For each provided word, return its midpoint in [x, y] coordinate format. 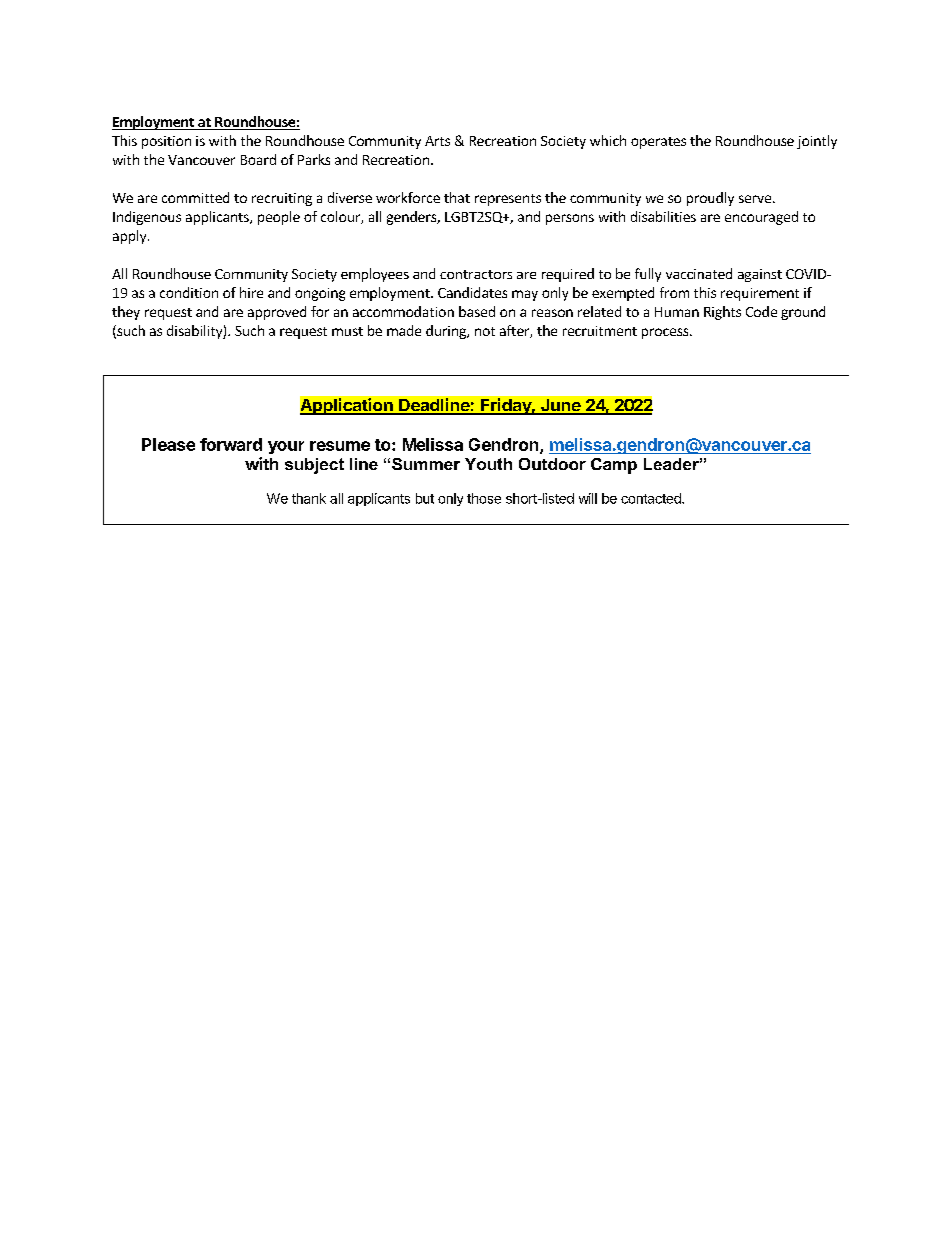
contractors [476, 274]
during [447, 332]
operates [658, 143]
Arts [437, 141]
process [666, 333]
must [347, 331]
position [166, 142]
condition [189, 292]
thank [309, 498]
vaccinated [699, 273]
